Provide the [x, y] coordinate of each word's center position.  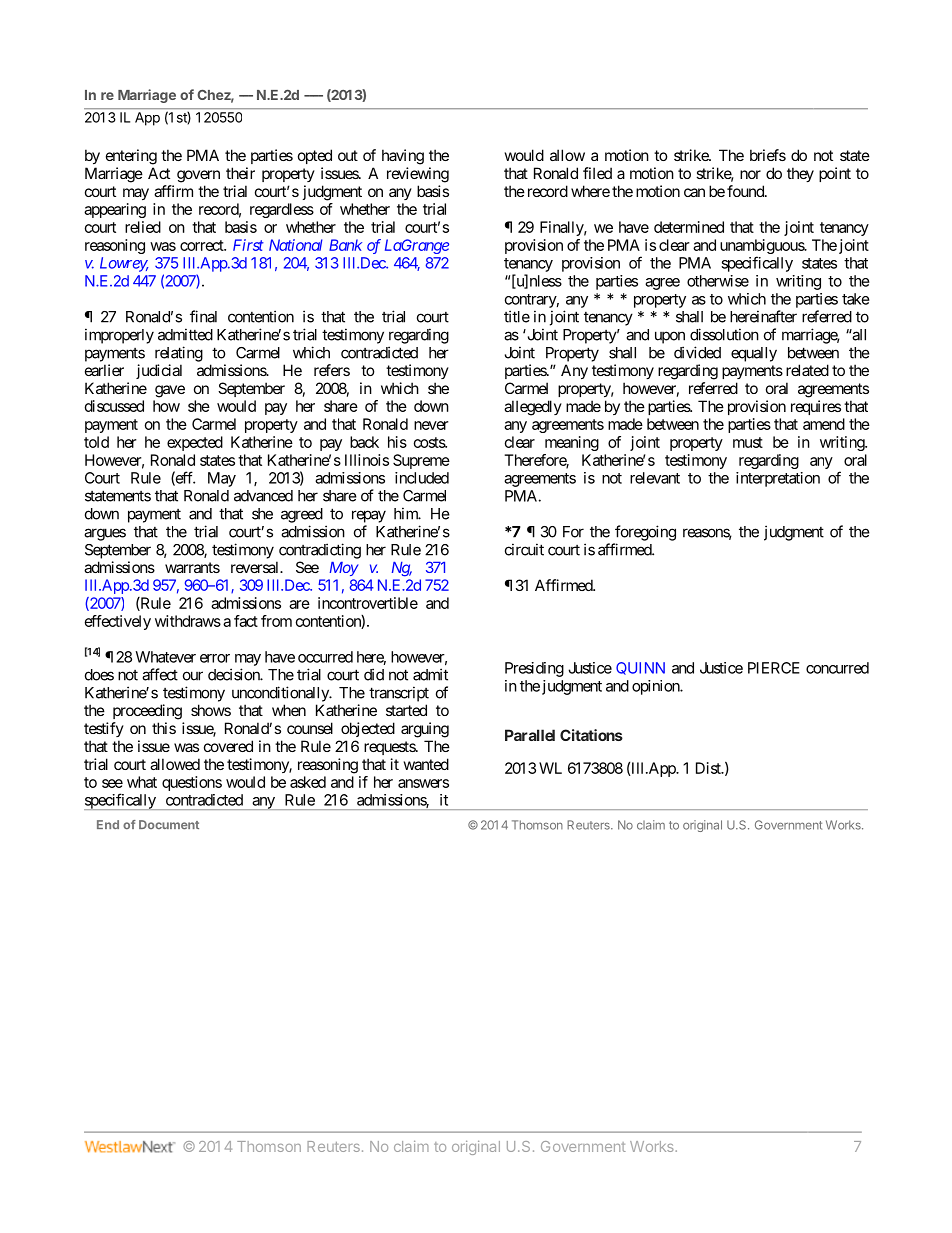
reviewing [418, 175]
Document [169, 824]
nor [750, 174]
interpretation [778, 479]
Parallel [530, 735]
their [240, 173]
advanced [263, 496]
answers [423, 783]
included [422, 478]
